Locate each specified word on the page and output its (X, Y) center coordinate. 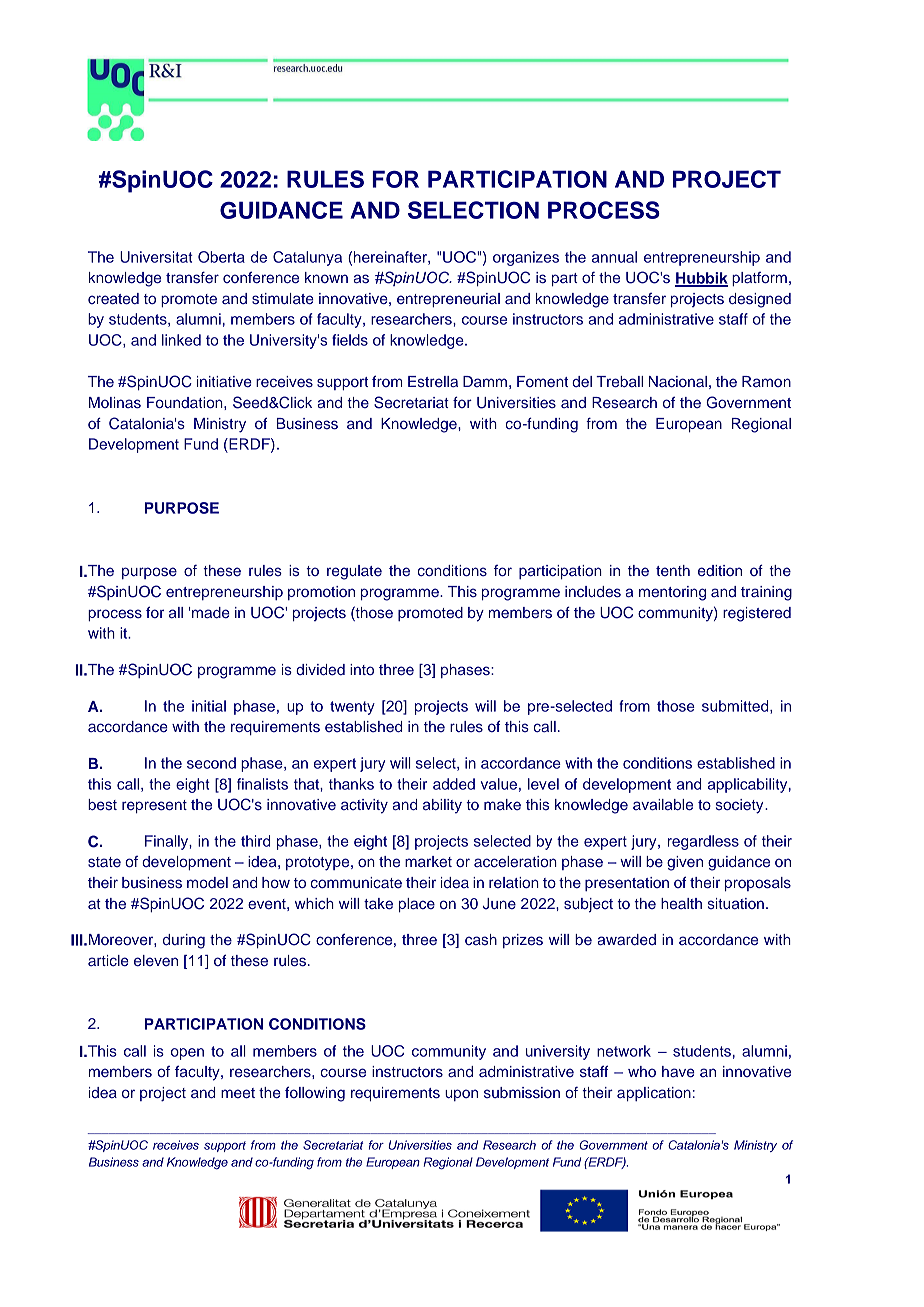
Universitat (156, 257)
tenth (673, 570)
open (187, 1054)
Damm (485, 381)
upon (461, 1095)
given (685, 863)
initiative (224, 381)
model (207, 882)
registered (757, 614)
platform (759, 279)
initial (209, 706)
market (428, 861)
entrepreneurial (448, 300)
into (362, 669)
